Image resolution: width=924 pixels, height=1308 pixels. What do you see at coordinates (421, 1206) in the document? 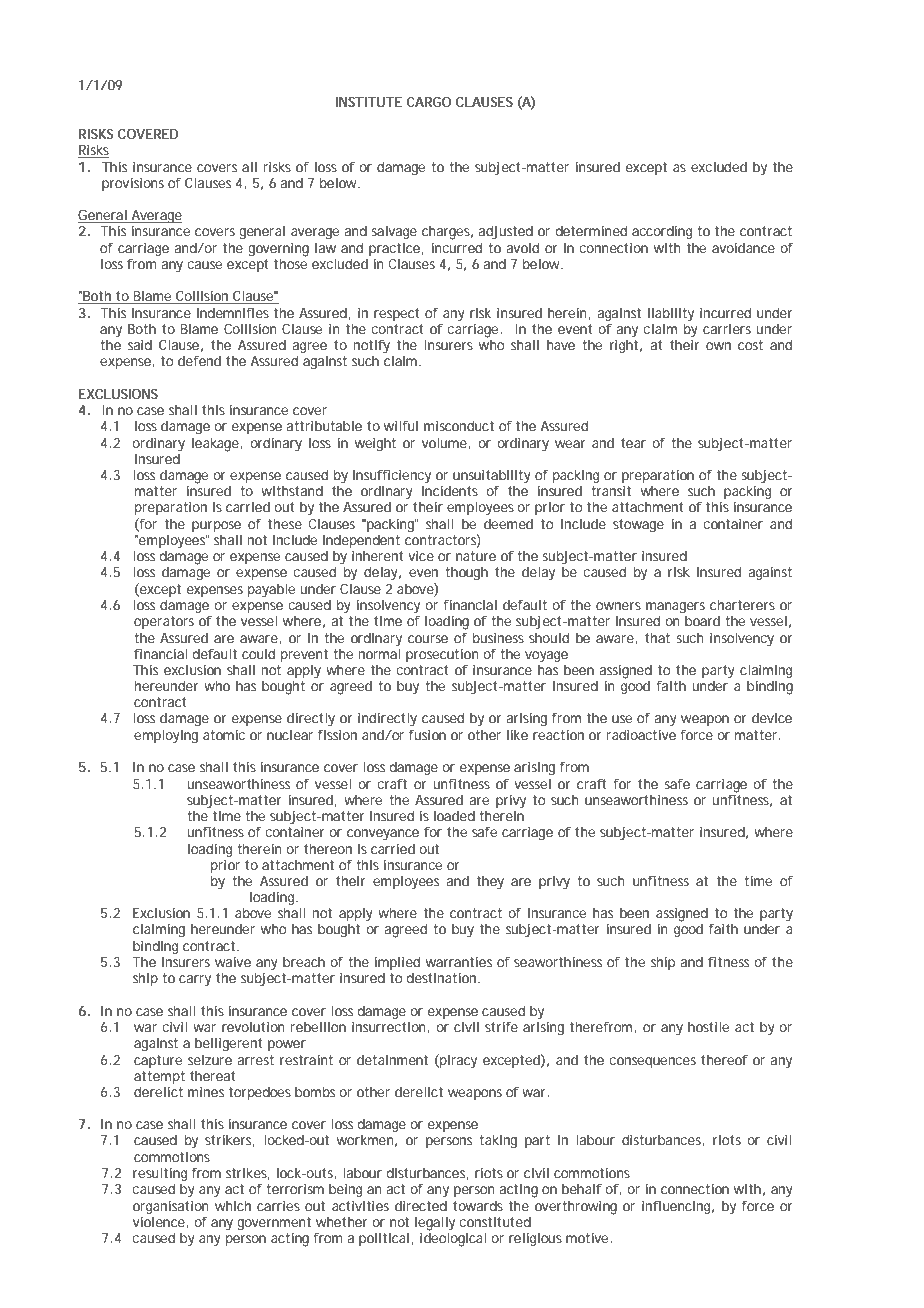
I see `directed` at bounding box center [421, 1206].
